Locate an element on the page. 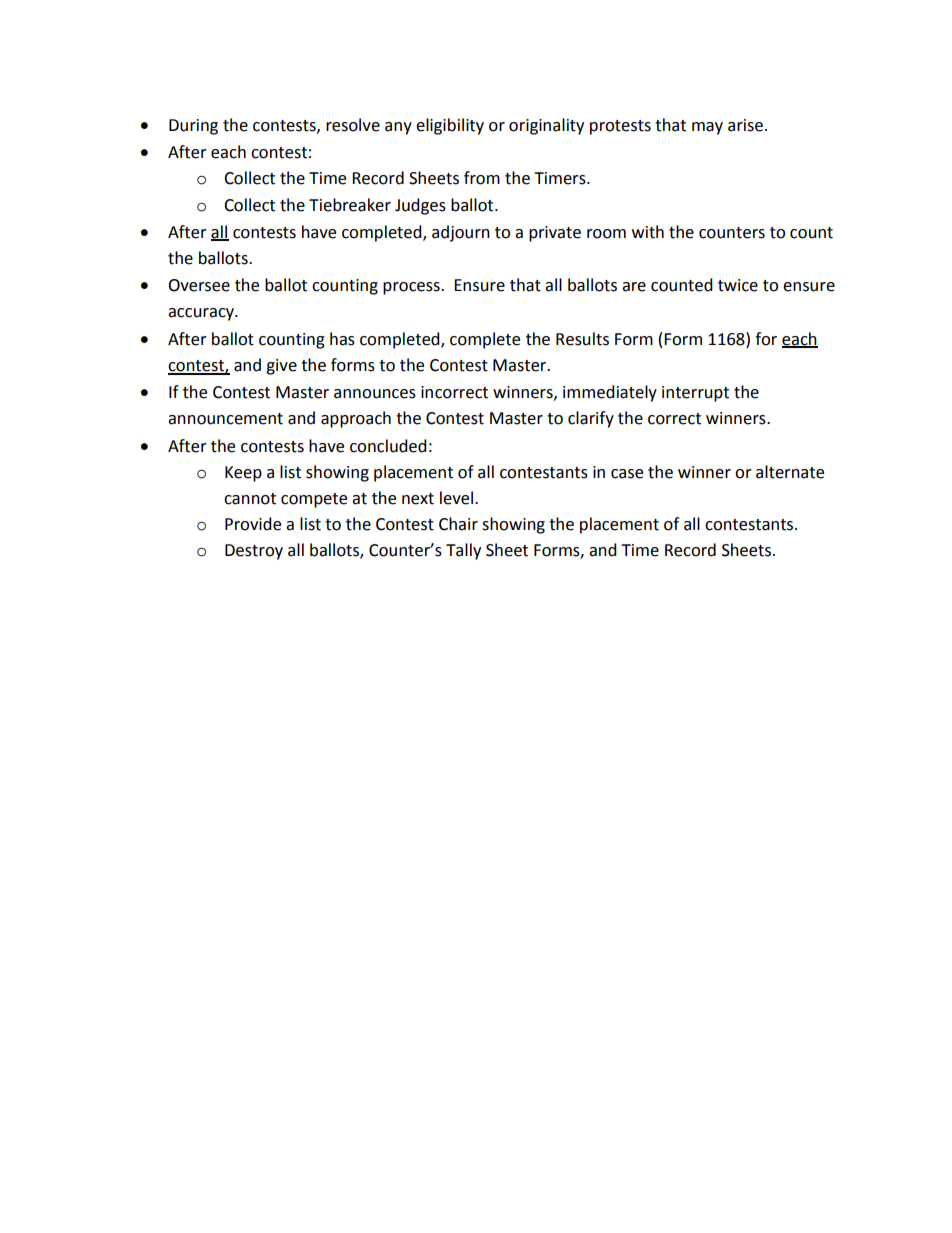 This document has height=1233, width=952. may is located at coordinates (707, 128).
